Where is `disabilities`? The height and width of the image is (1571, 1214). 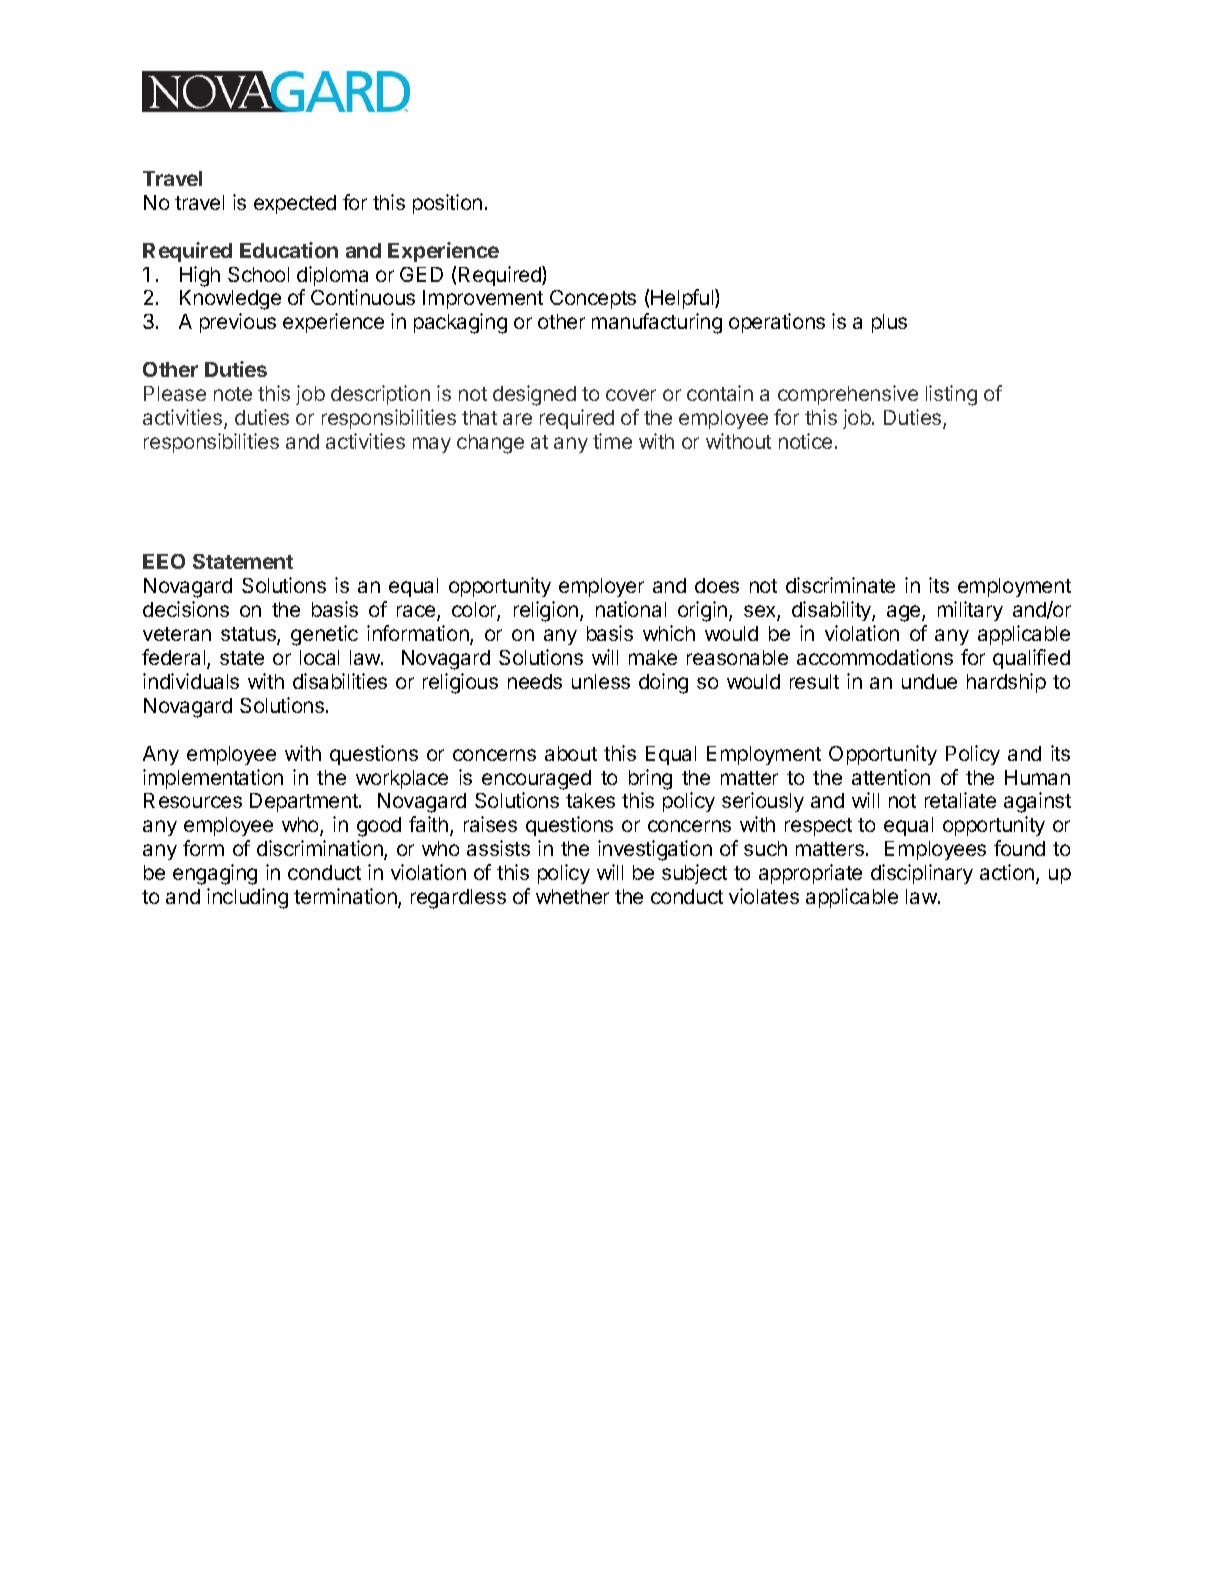 disabilities is located at coordinates (340, 681).
